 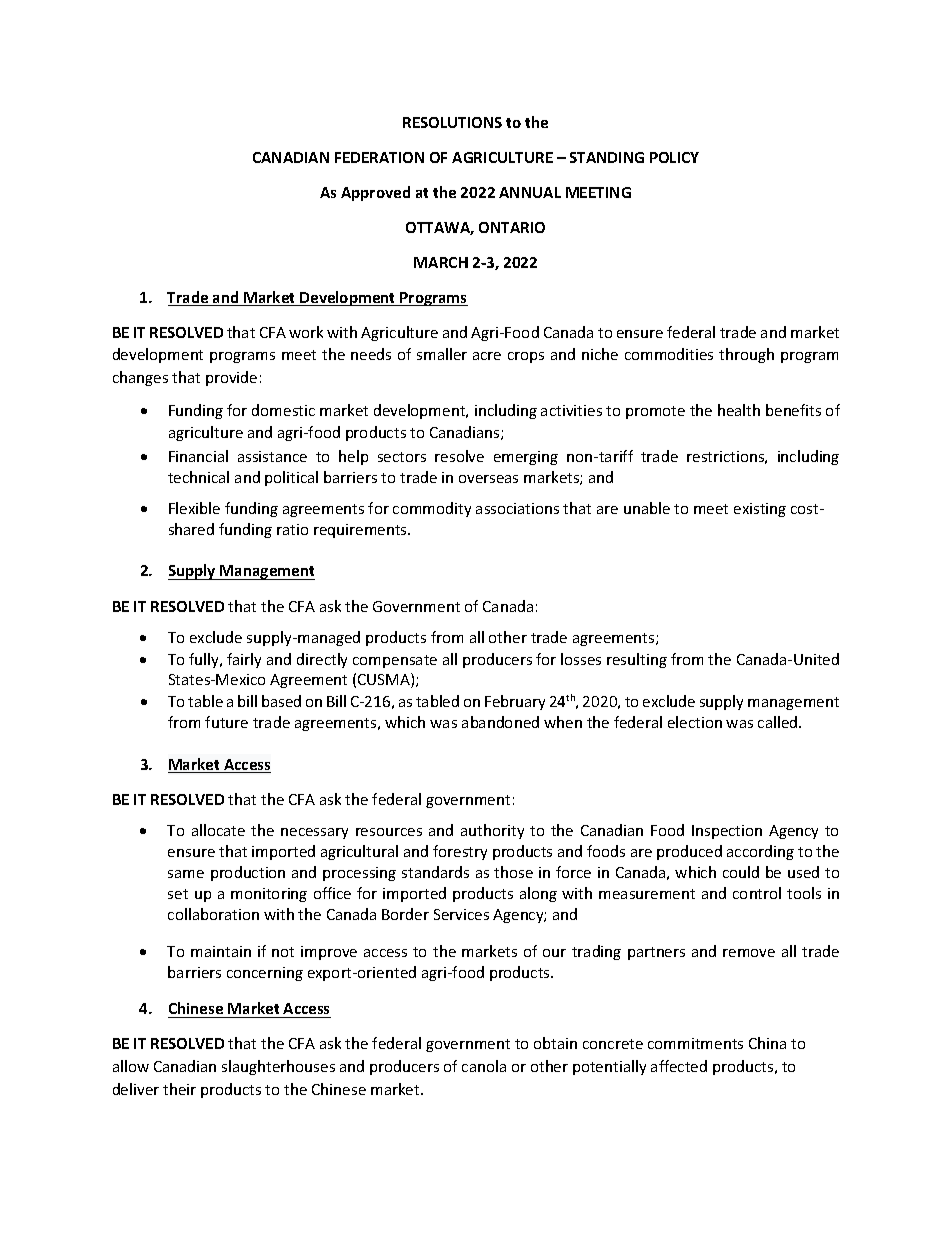 What do you see at coordinates (205, 660) in the screenshot?
I see `fully` at bounding box center [205, 660].
